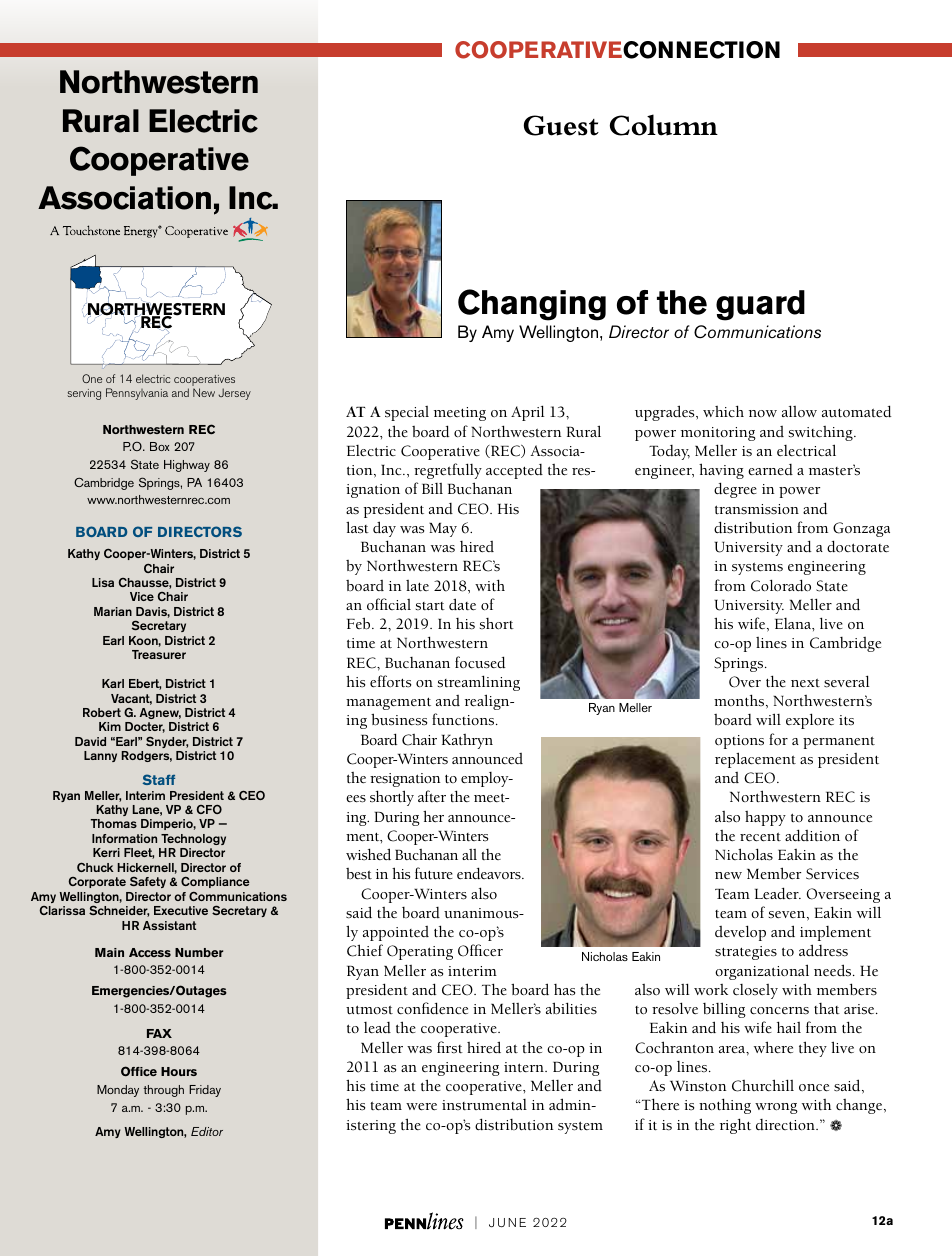  Describe the element at coordinates (163, 1091) in the document. I see `through` at that location.
